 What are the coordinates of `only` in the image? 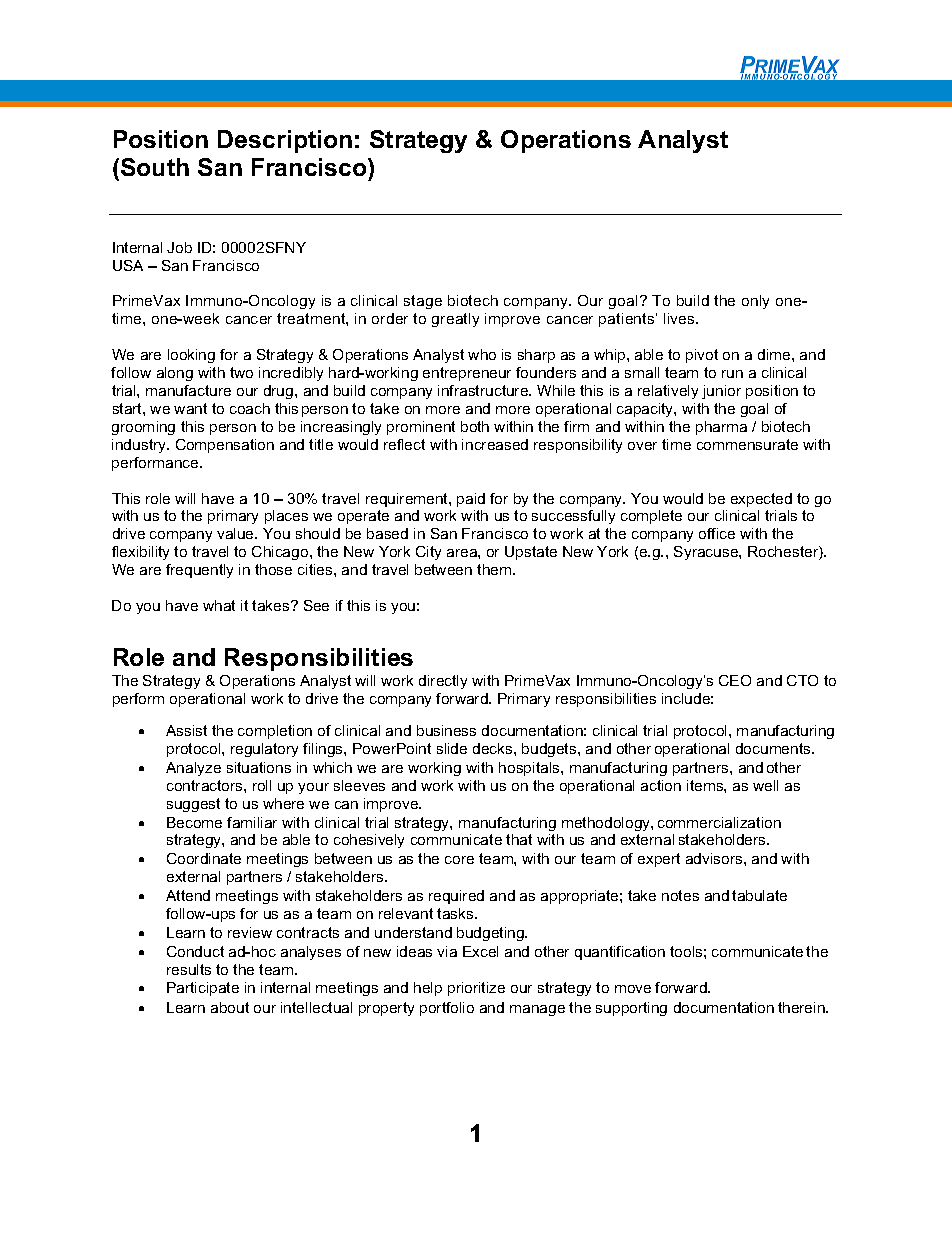 It's located at (755, 302).
